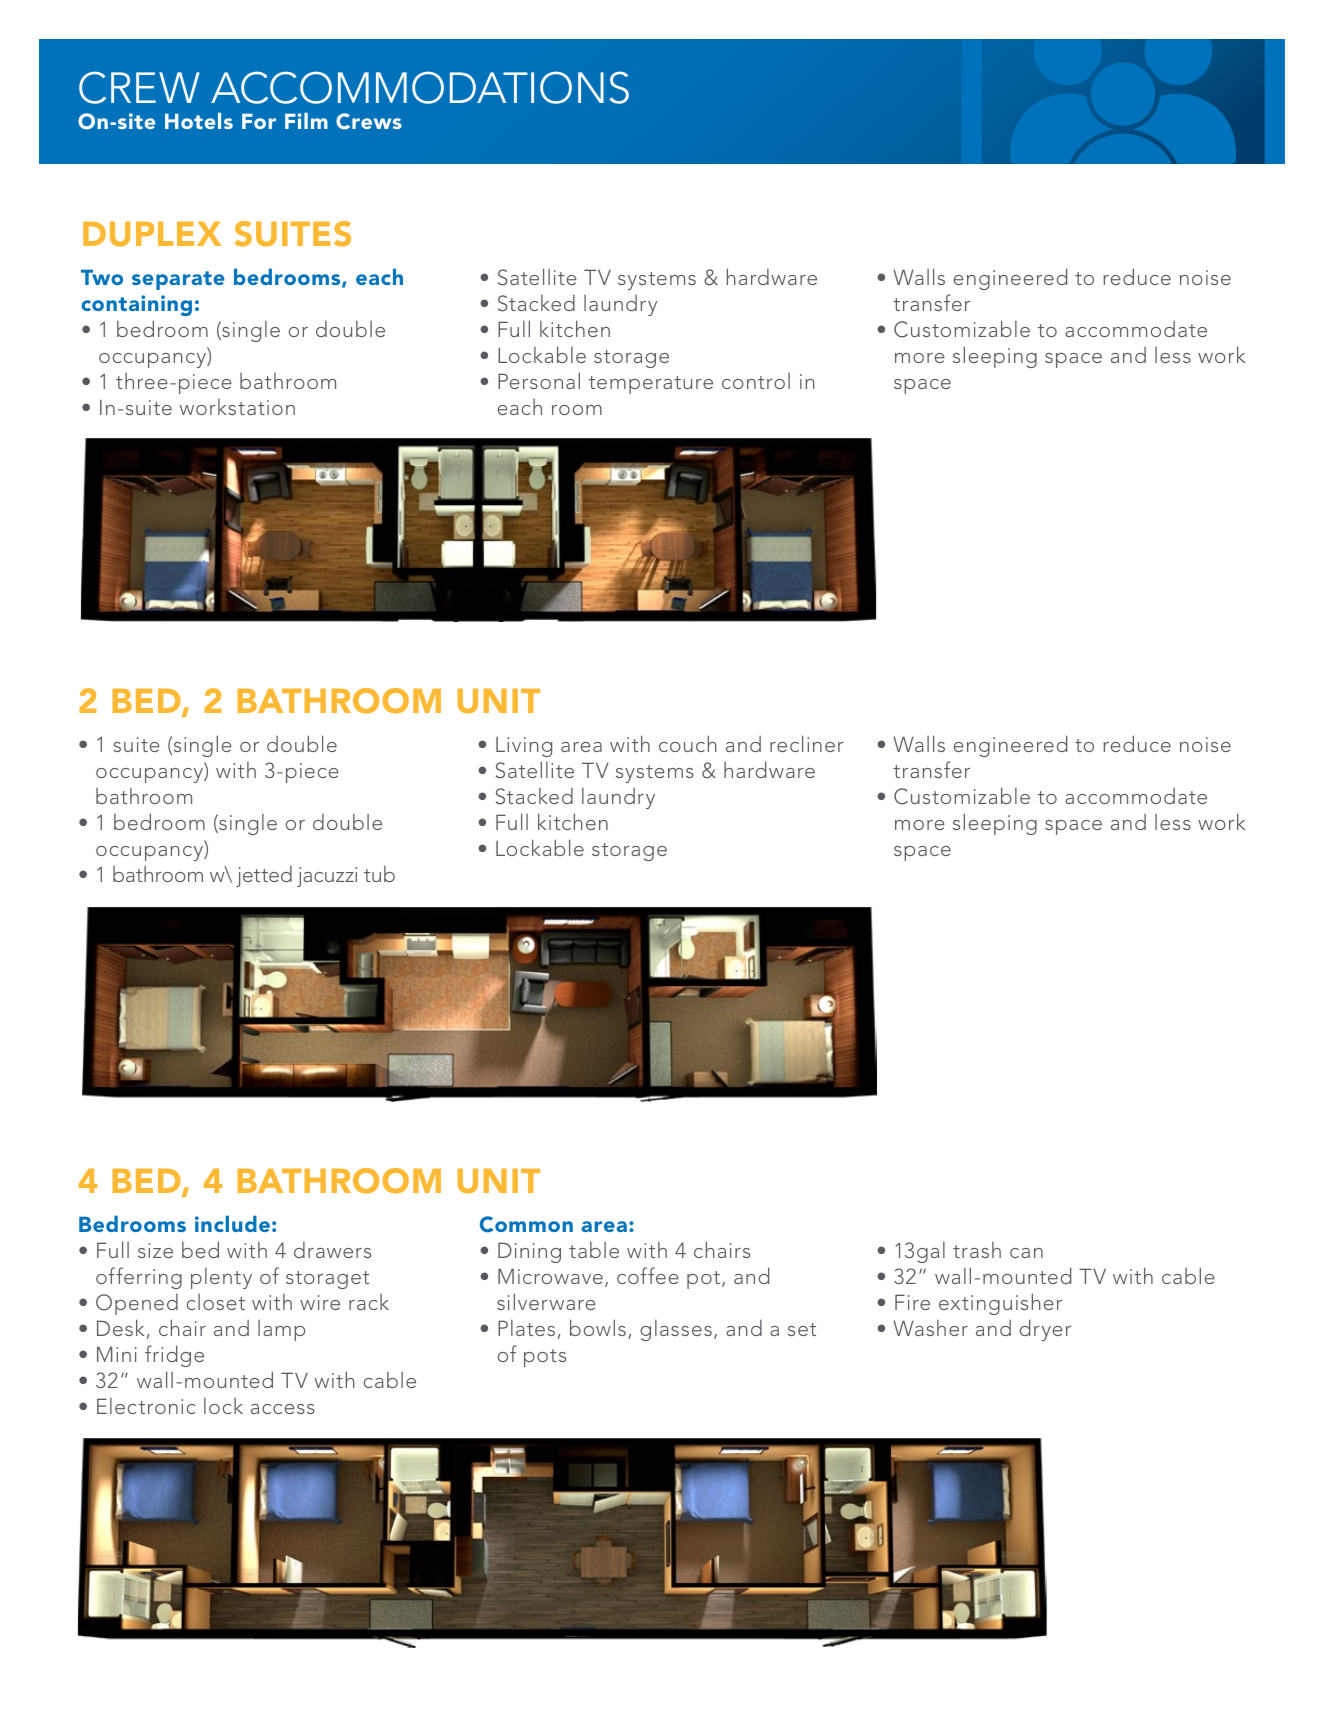 The width and height of the document is (1324, 1713). What do you see at coordinates (651, 385) in the document?
I see `temperature` at bounding box center [651, 385].
